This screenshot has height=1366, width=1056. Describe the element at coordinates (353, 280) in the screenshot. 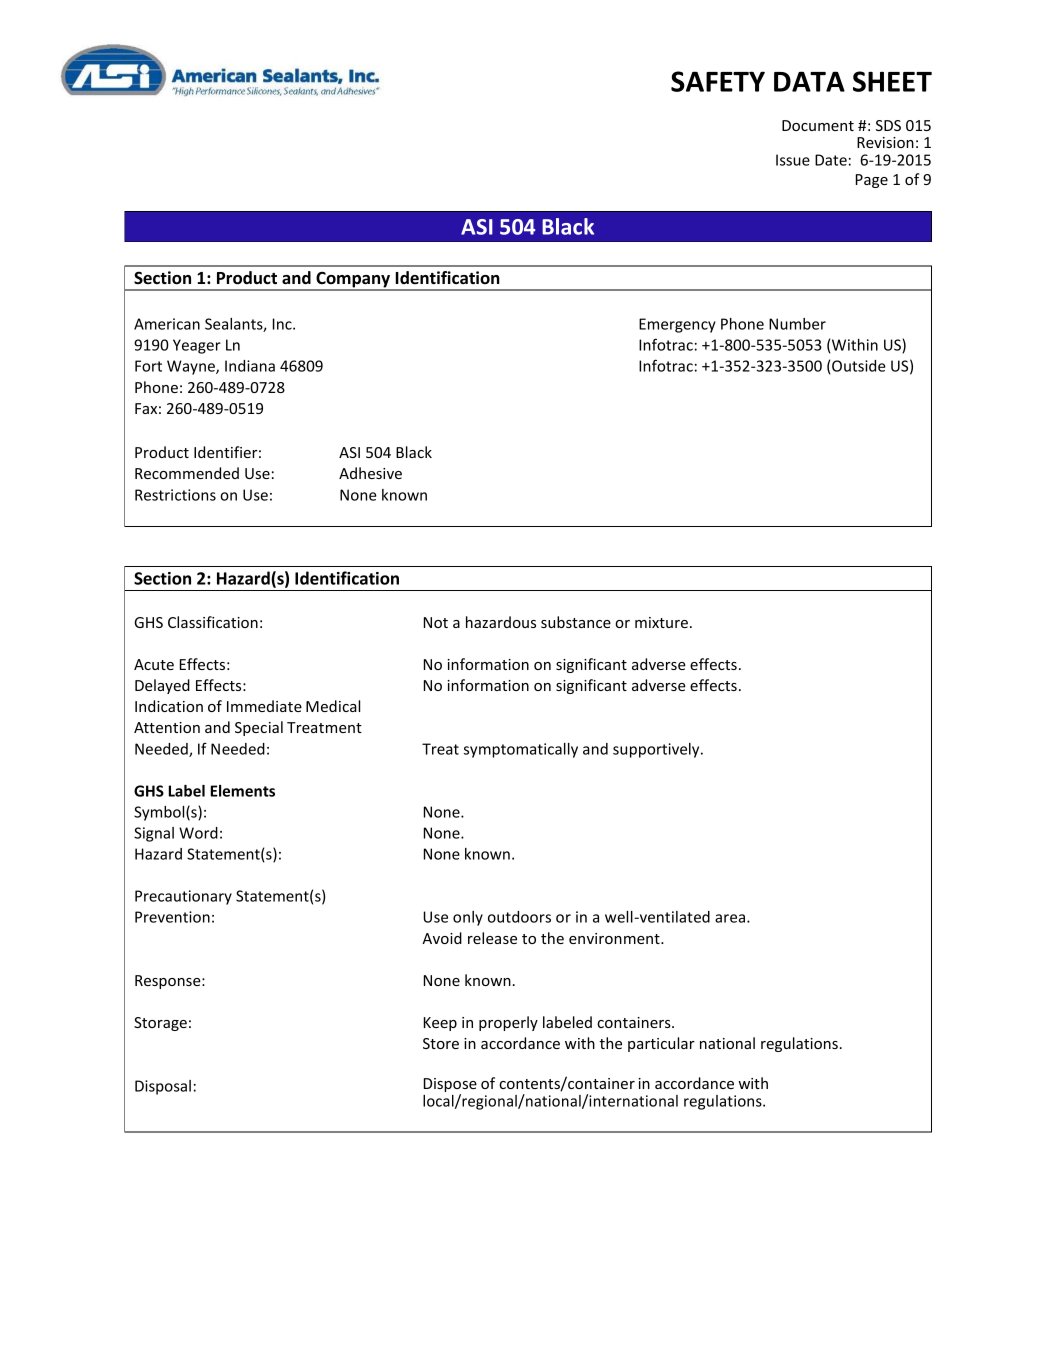

I see `Company` at that location.
